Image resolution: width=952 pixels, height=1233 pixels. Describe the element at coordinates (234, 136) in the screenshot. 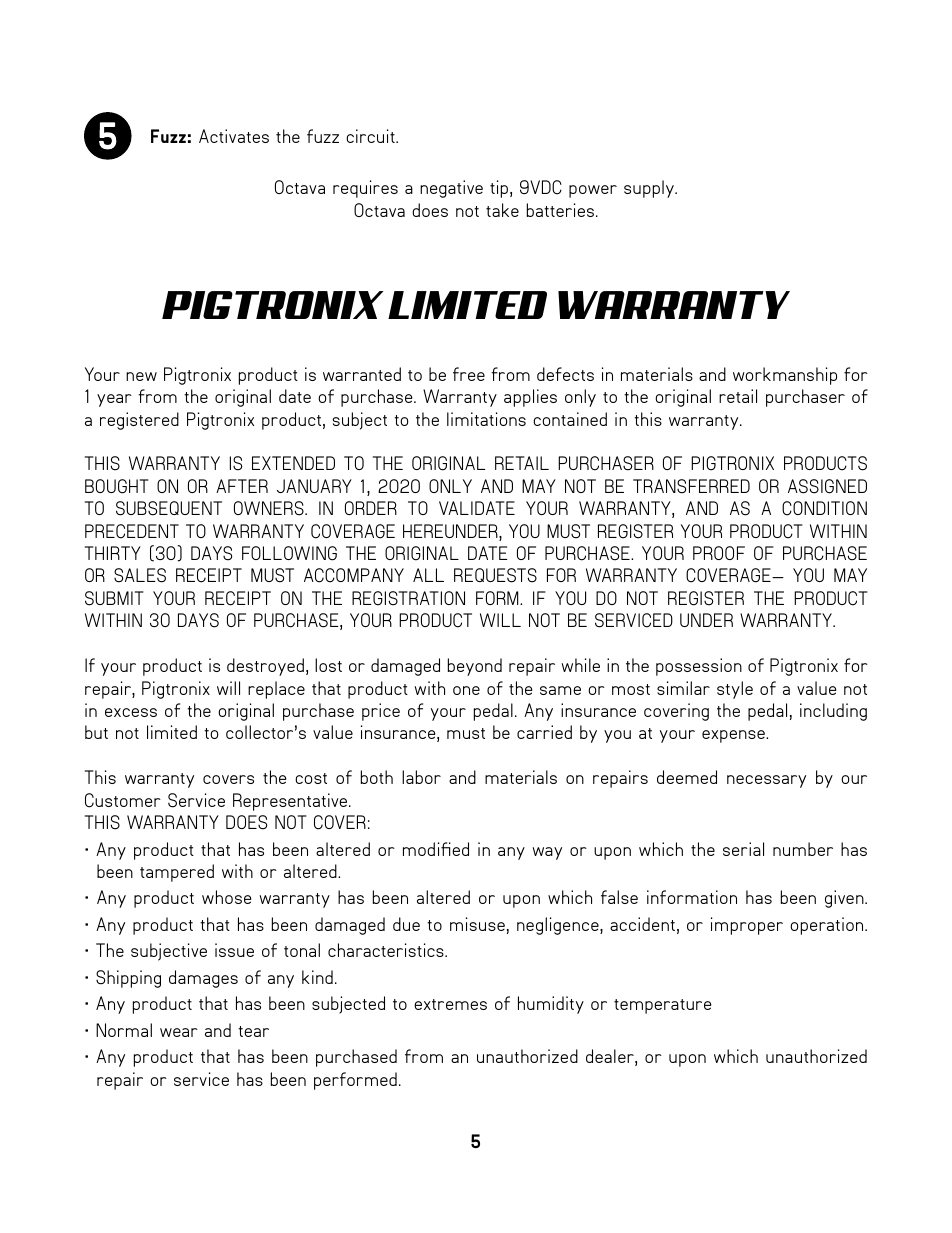

I see `Activates` at that location.
